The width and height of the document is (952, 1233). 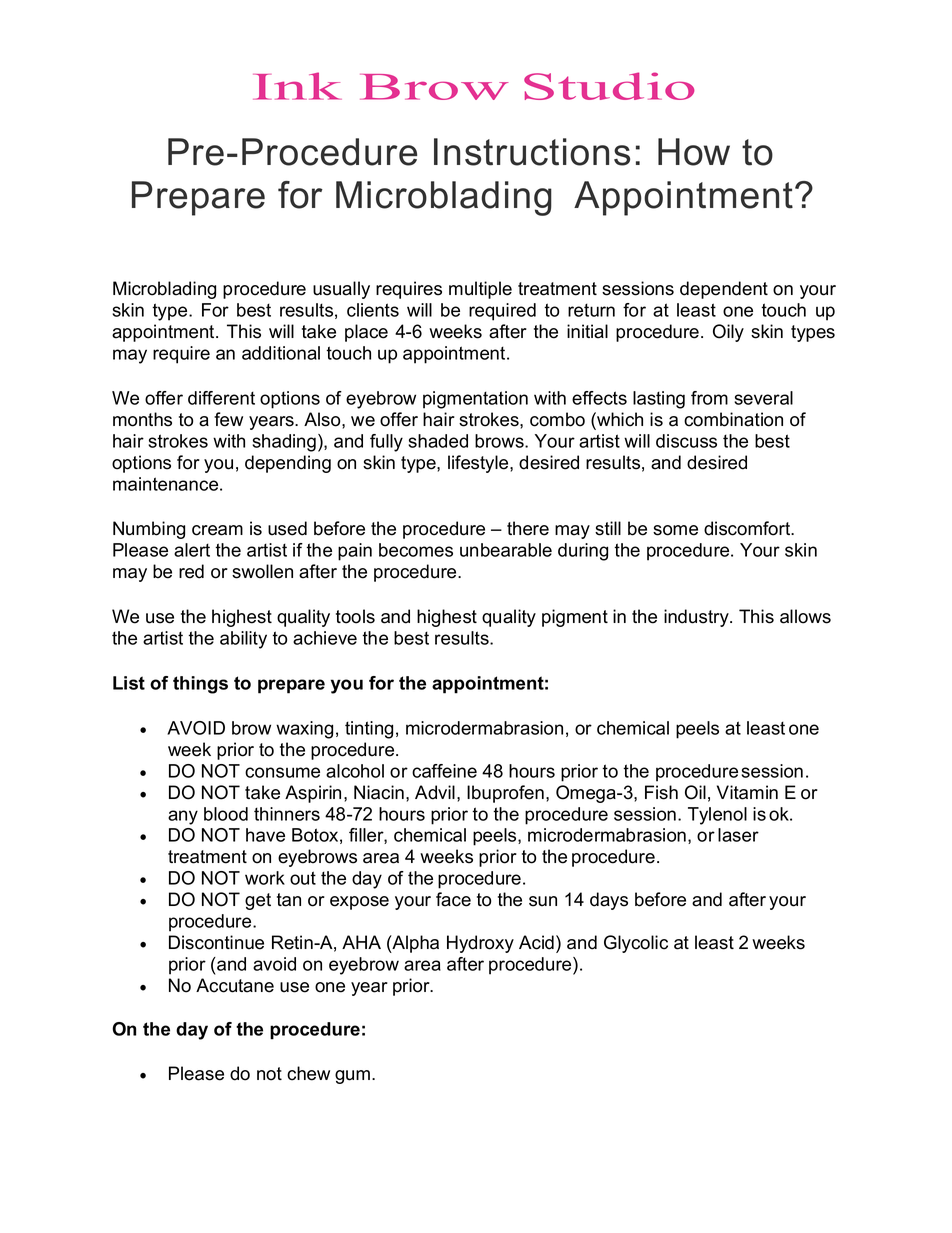 What do you see at coordinates (506, 550) in the document?
I see `unbearable` at bounding box center [506, 550].
